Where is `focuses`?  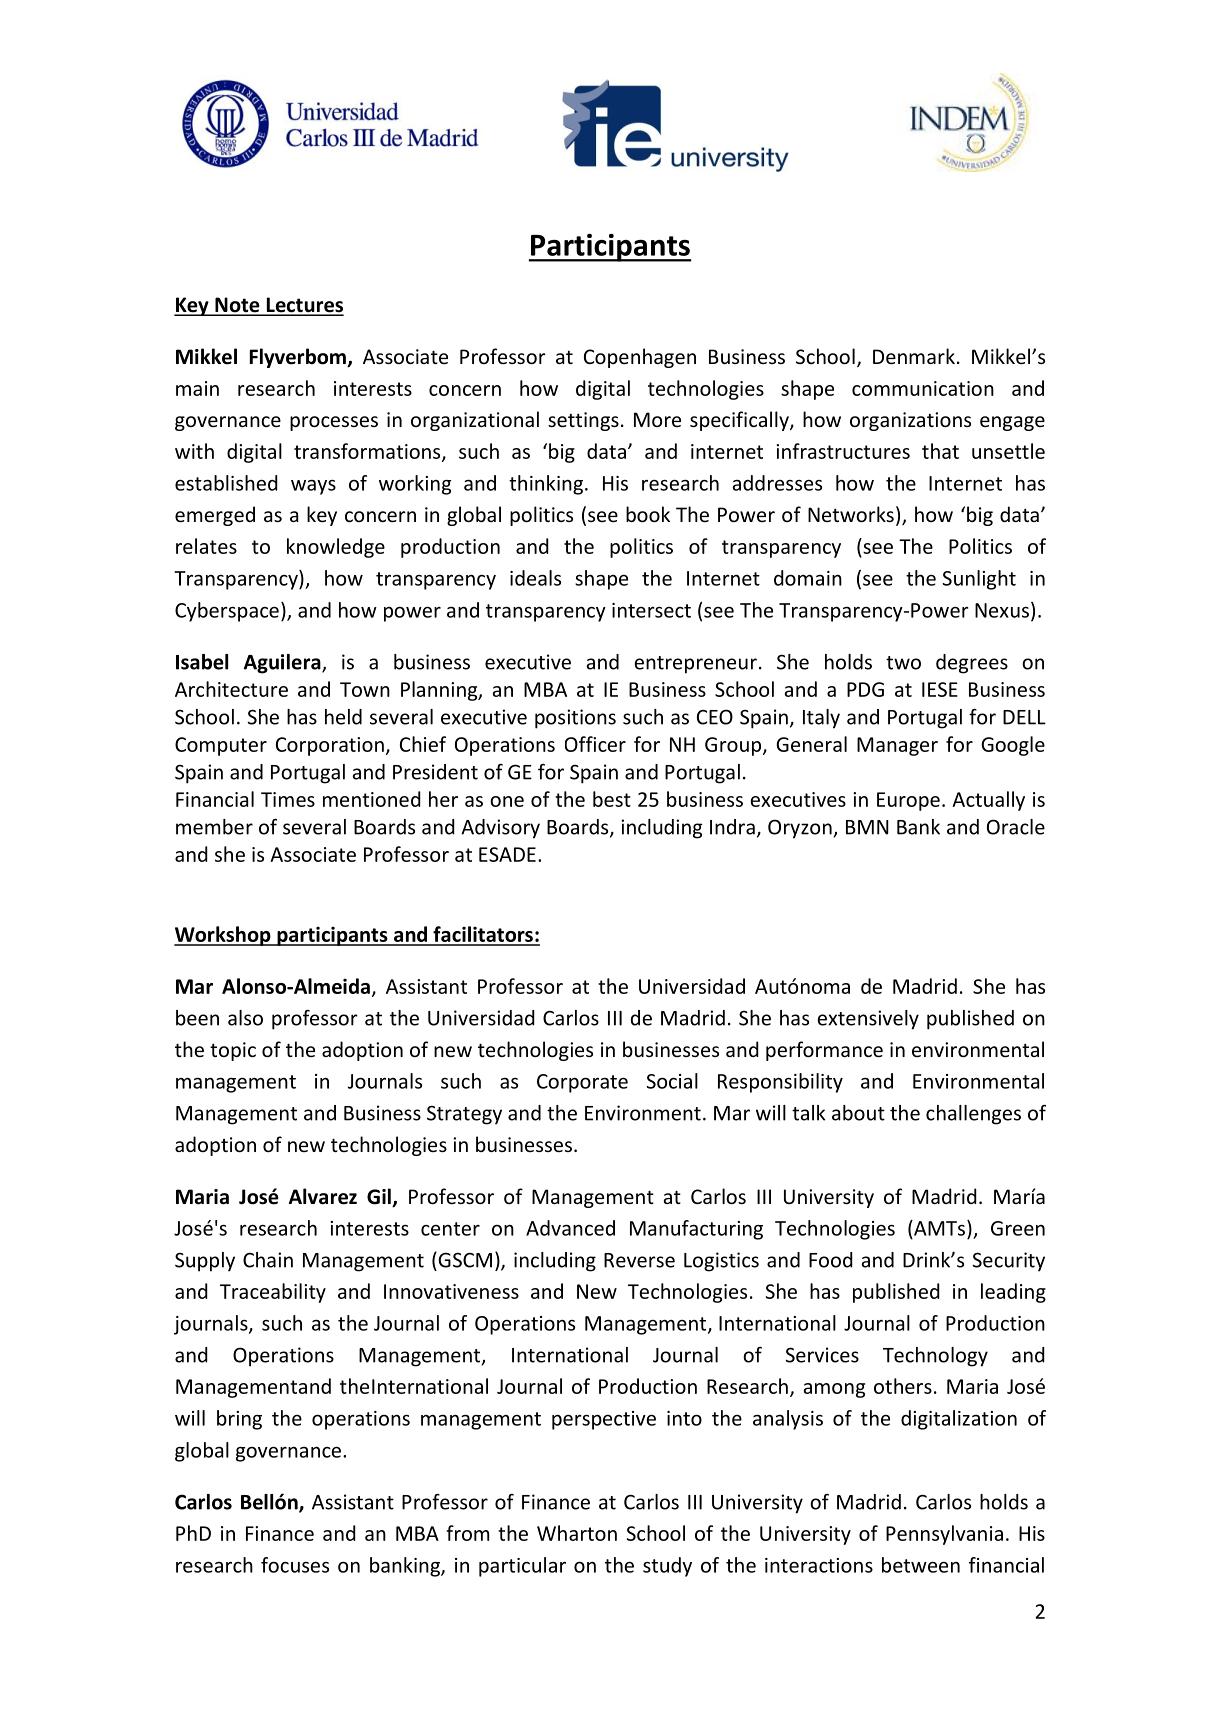 focuses is located at coordinates (295, 1565).
